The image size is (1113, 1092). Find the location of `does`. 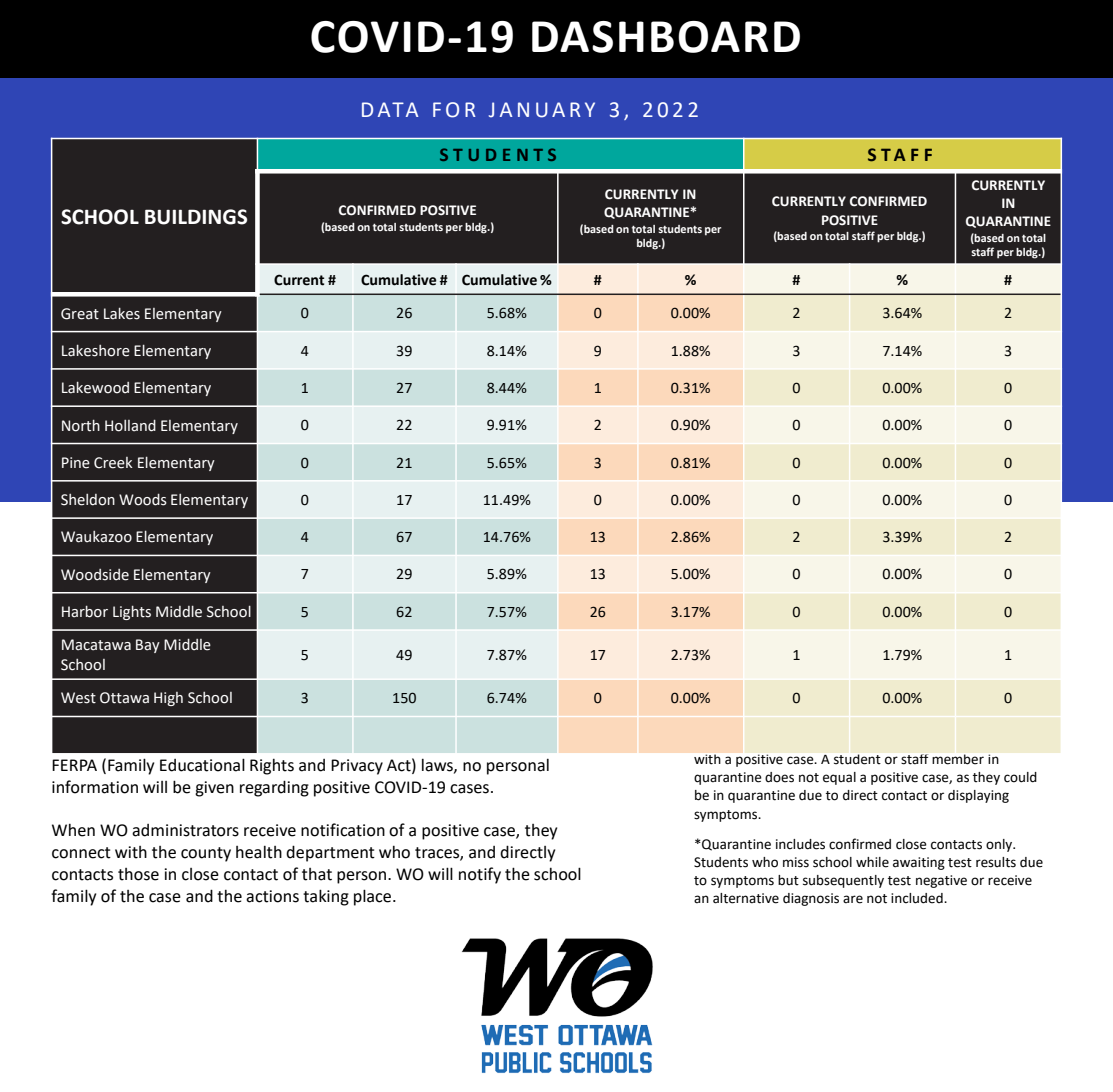

does is located at coordinates (779, 777).
